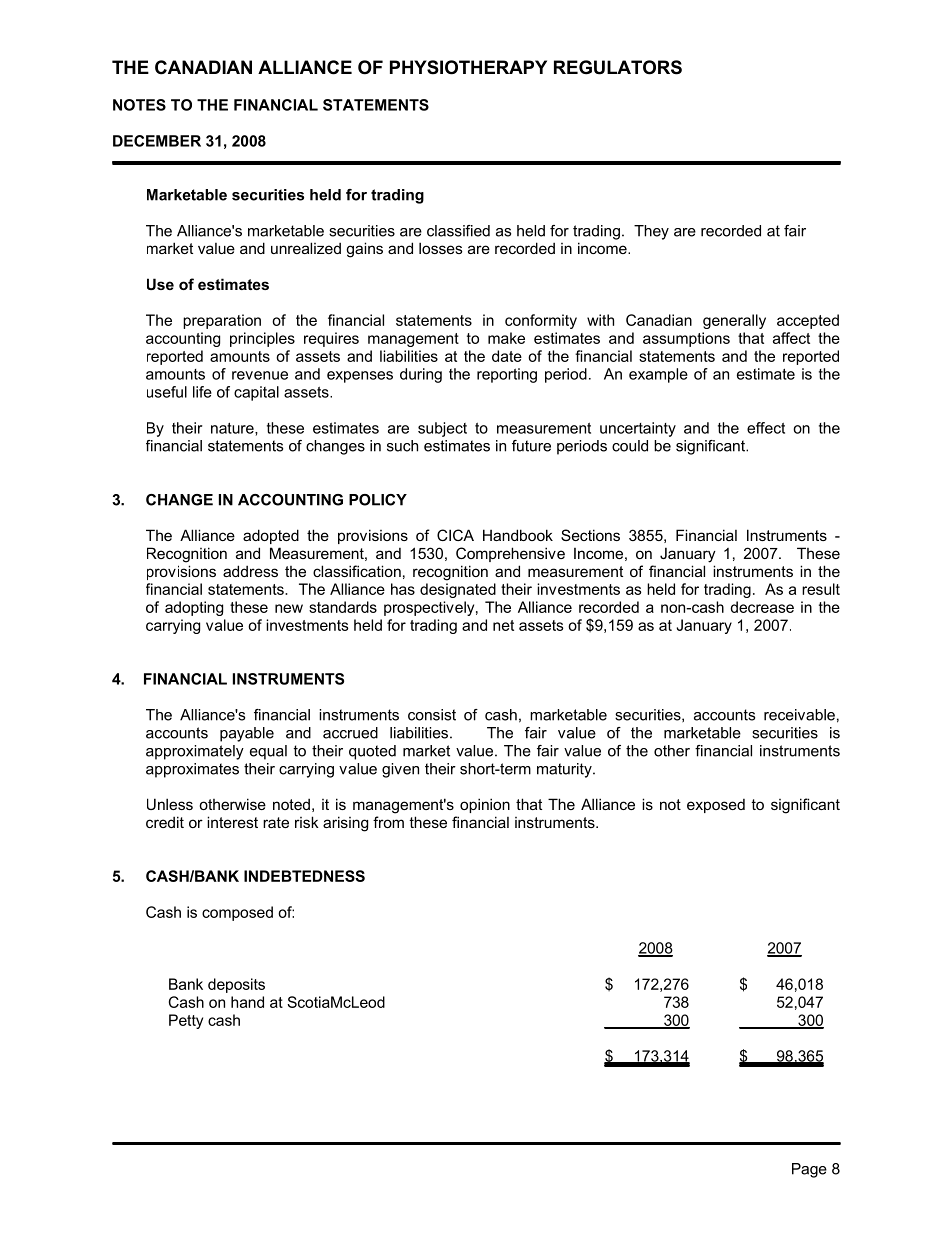 Image resolution: width=952 pixels, height=1233 pixels. I want to click on REGULATORS, so click(618, 67).
